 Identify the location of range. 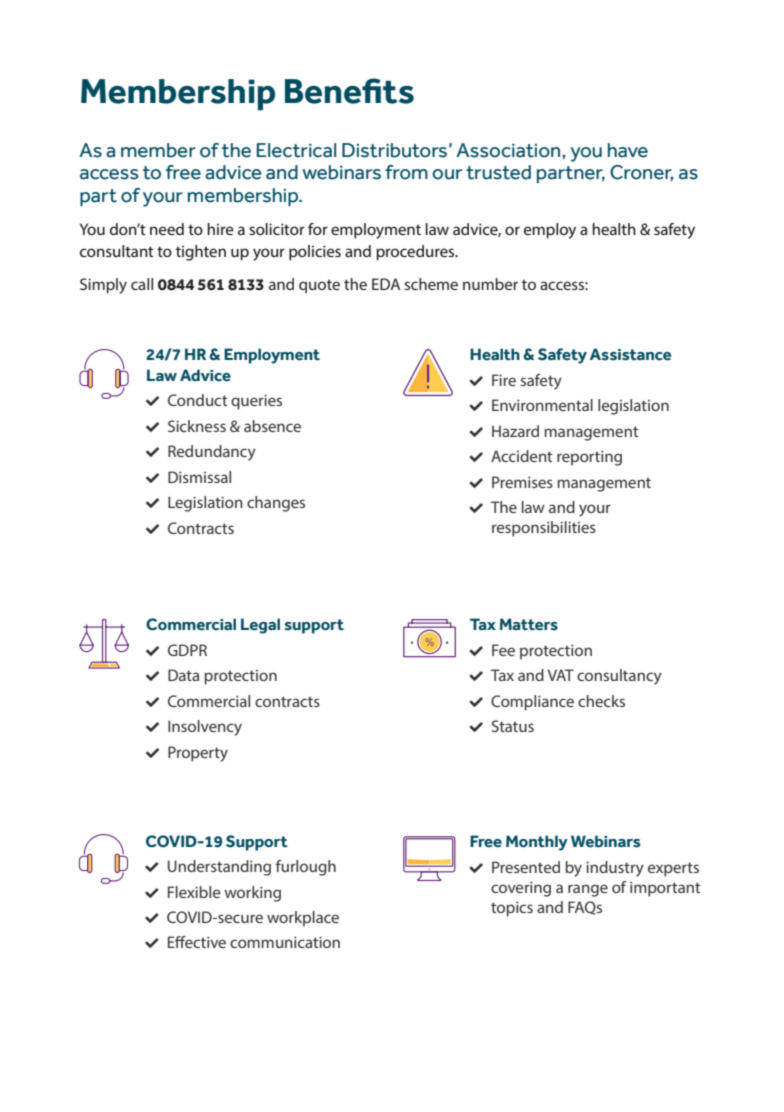
(588, 890).
